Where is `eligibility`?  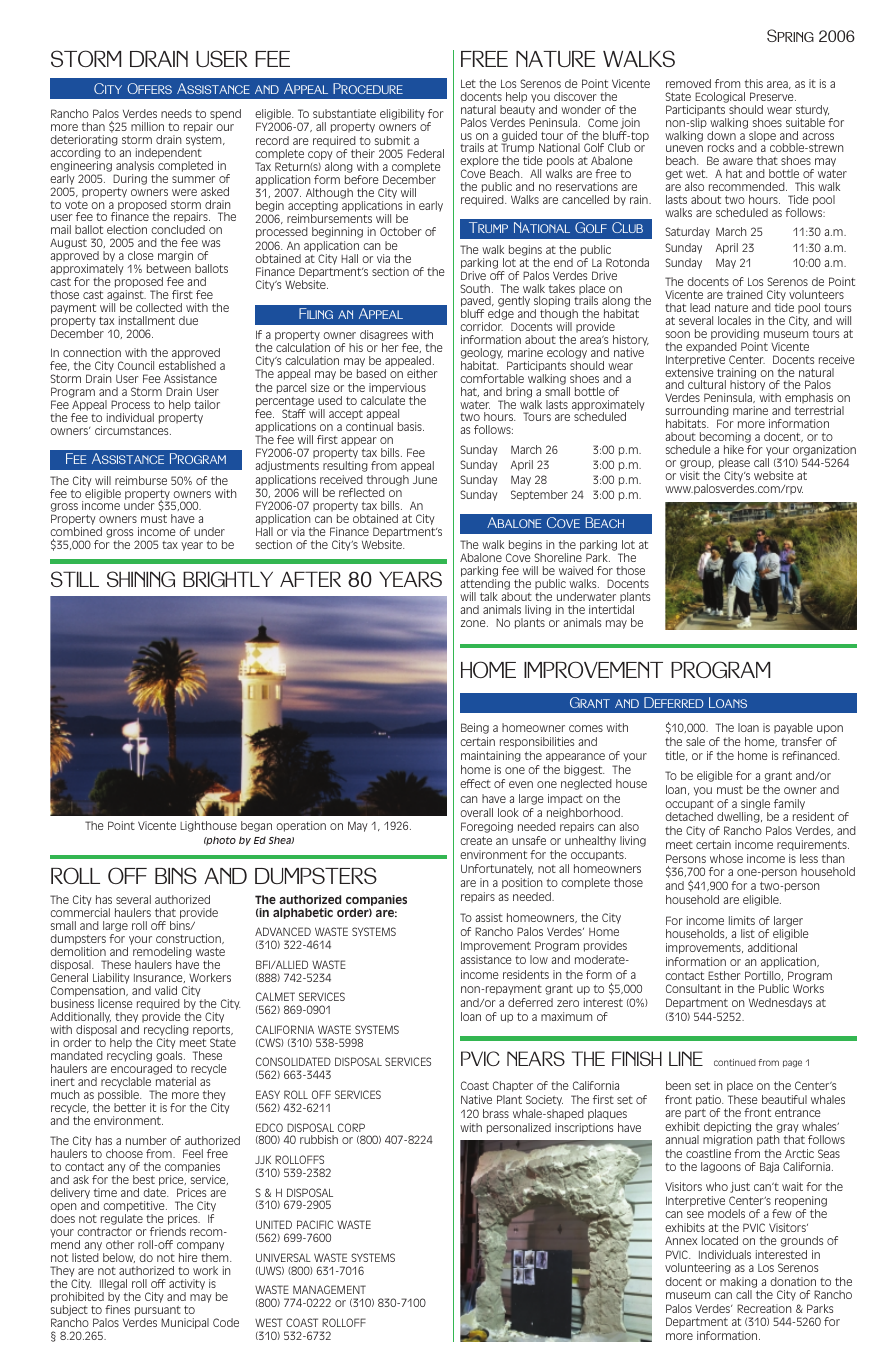
eligibility is located at coordinates (402, 114).
